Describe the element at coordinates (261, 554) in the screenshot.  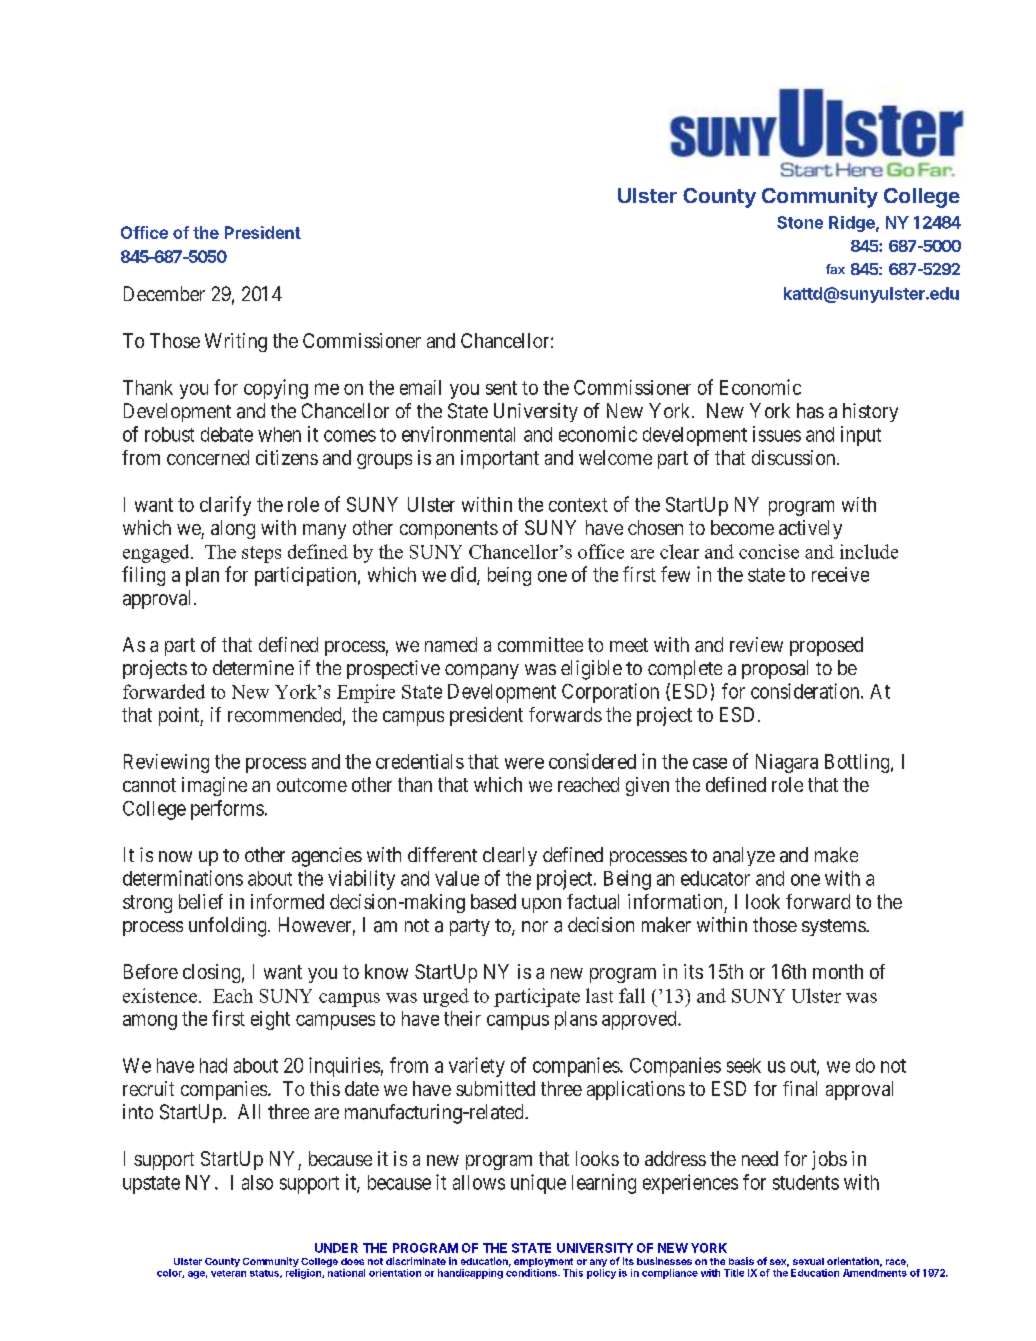
I see `steps` at that location.
